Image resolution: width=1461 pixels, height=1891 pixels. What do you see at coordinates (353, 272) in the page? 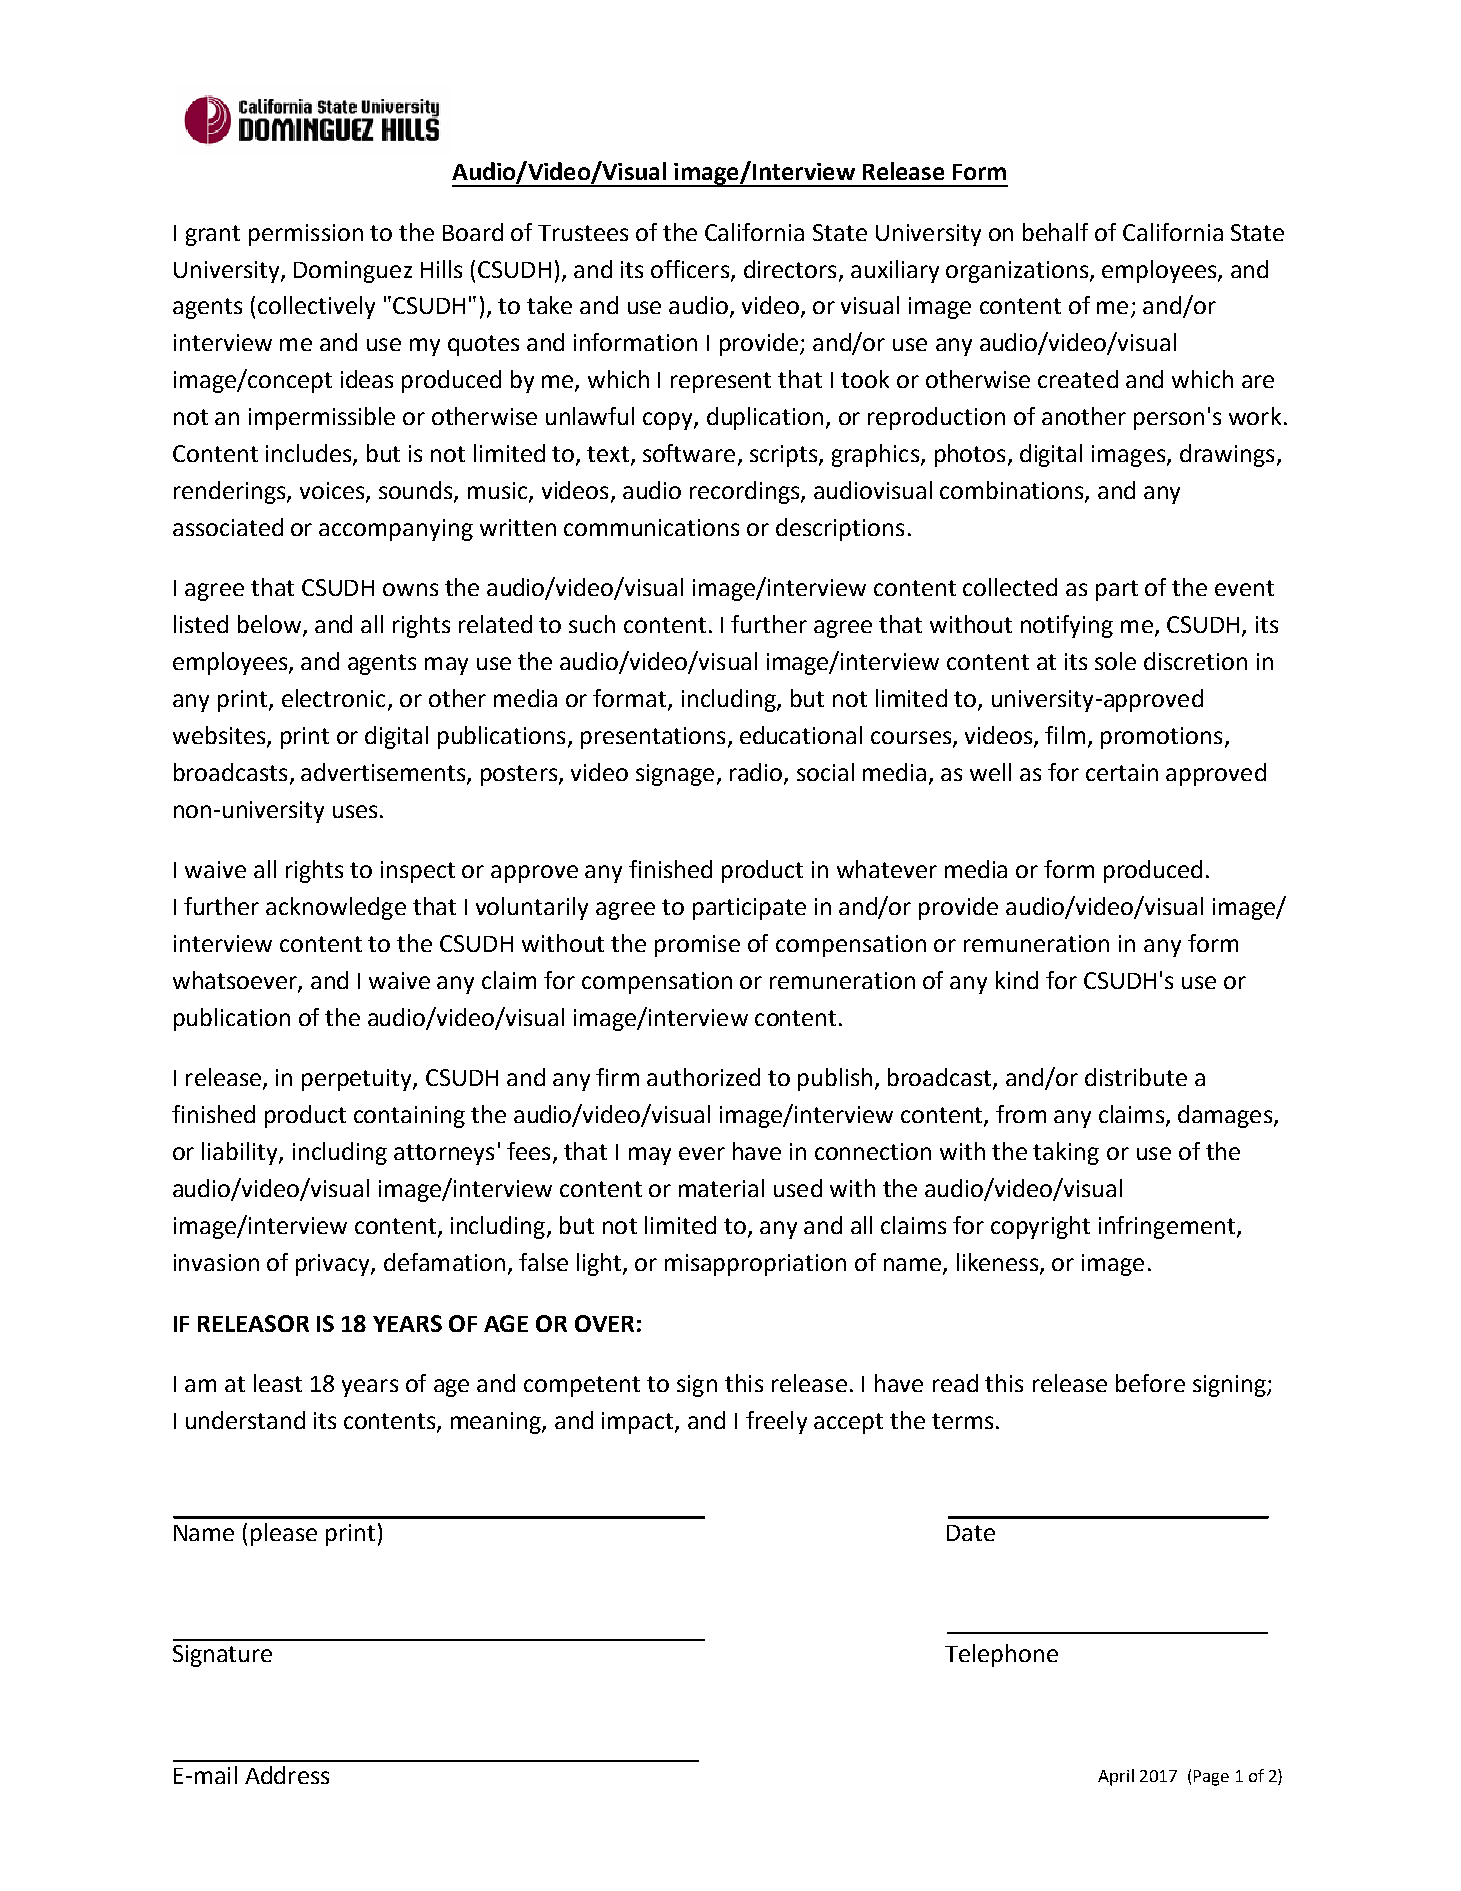
I see `Dominguez` at bounding box center [353, 272].
